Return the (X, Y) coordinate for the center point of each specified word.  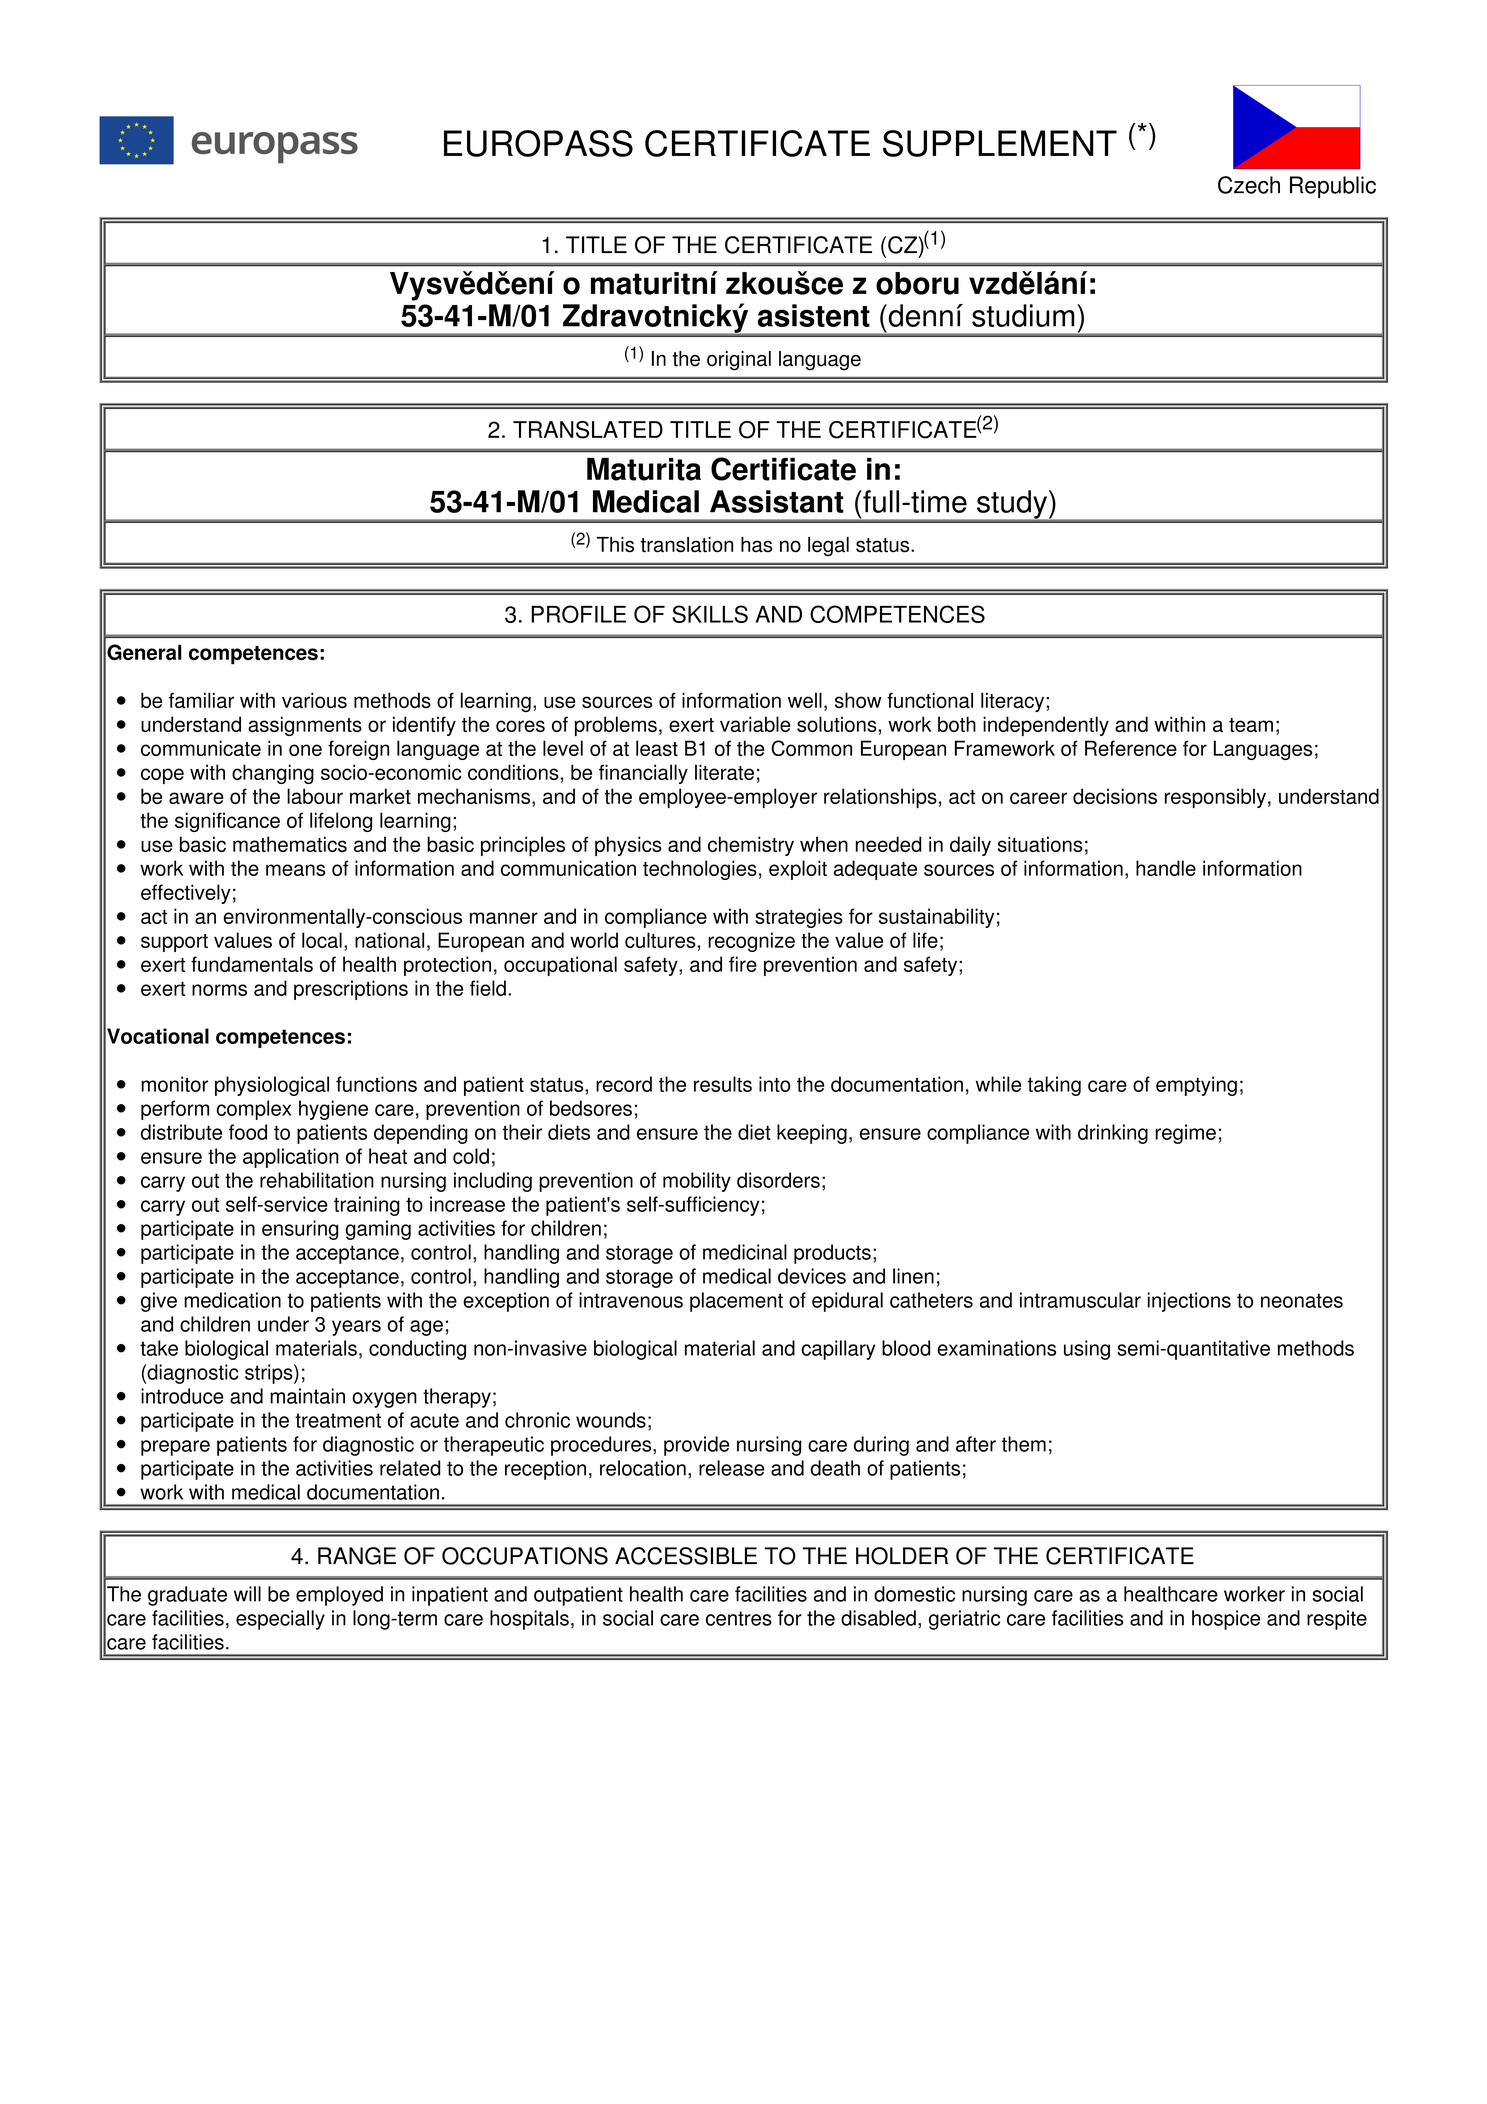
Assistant (776, 501)
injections (1189, 1302)
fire (743, 964)
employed (339, 1596)
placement (736, 1302)
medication (232, 1300)
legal (828, 546)
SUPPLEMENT (1000, 143)
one (305, 750)
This (615, 545)
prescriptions (351, 990)
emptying (1196, 1086)
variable (755, 724)
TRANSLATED (588, 430)
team (1251, 725)
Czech (1249, 185)
